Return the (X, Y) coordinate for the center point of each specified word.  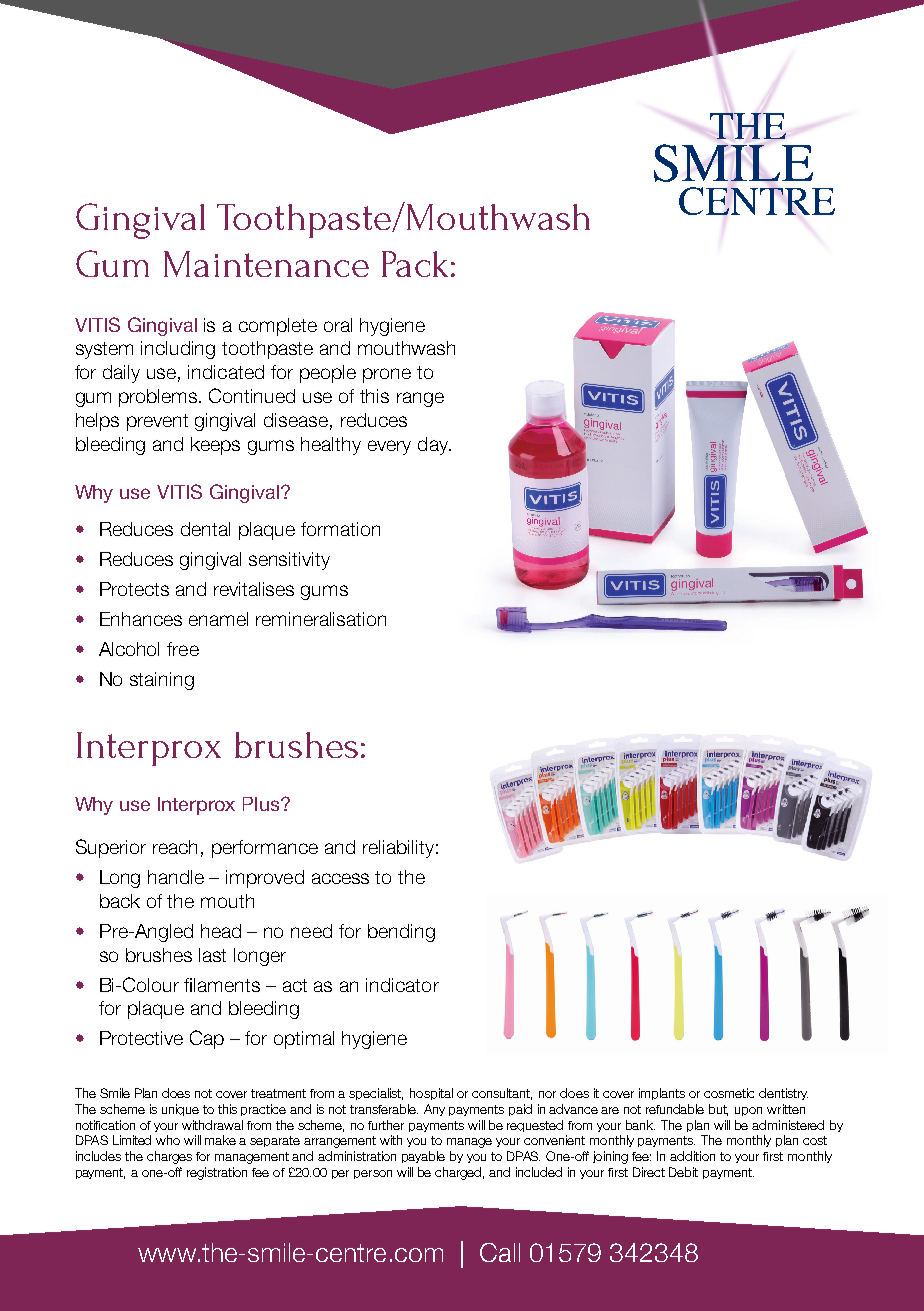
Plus (262, 804)
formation (340, 529)
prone (387, 375)
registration (217, 1173)
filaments (222, 985)
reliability (398, 849)
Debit (683, 1172)
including (178, 350)
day (434, 446)
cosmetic (729, 1093)
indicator (402, 985)
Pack (415, 264)
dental (205, 529)
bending (401, 933)
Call (500, 1252)
